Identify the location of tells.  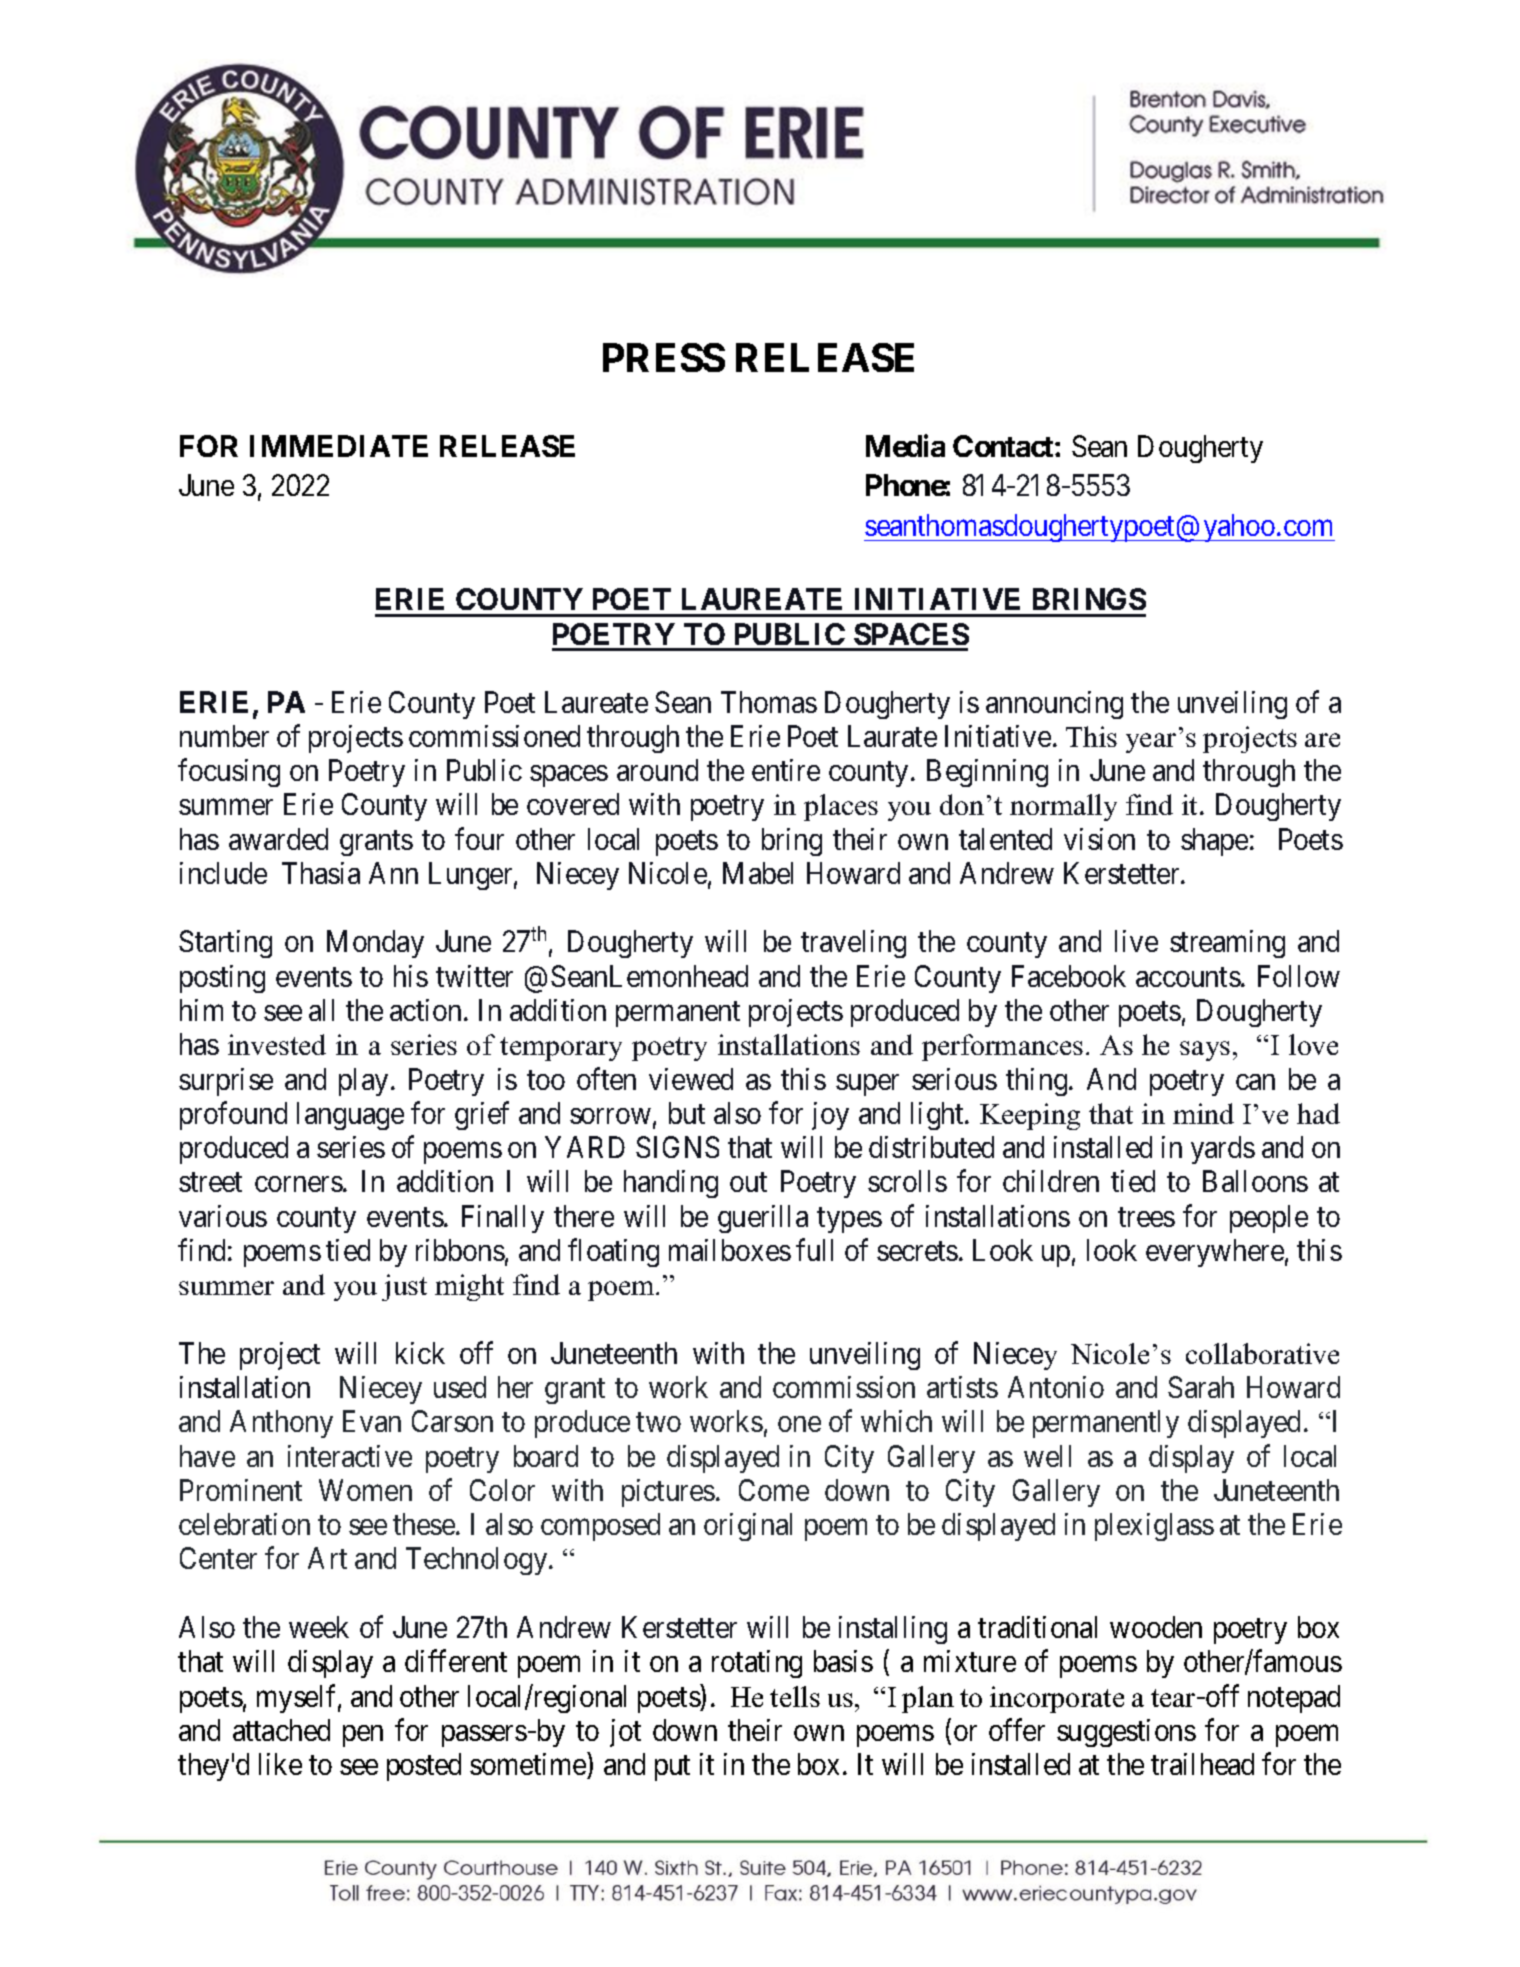
(795, 1696).
